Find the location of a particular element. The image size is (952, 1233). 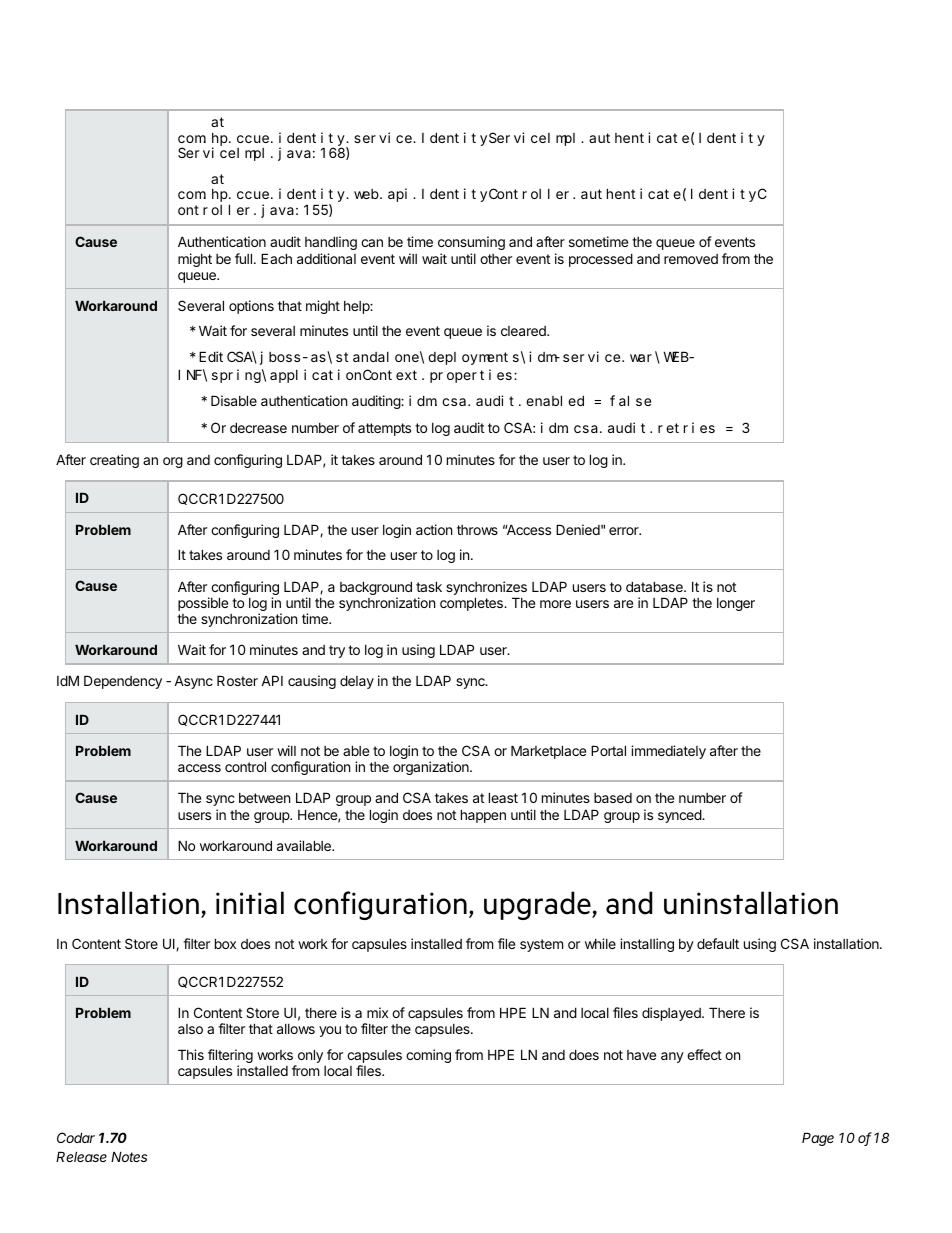

Dependency is located at coordinates (123, 682).
